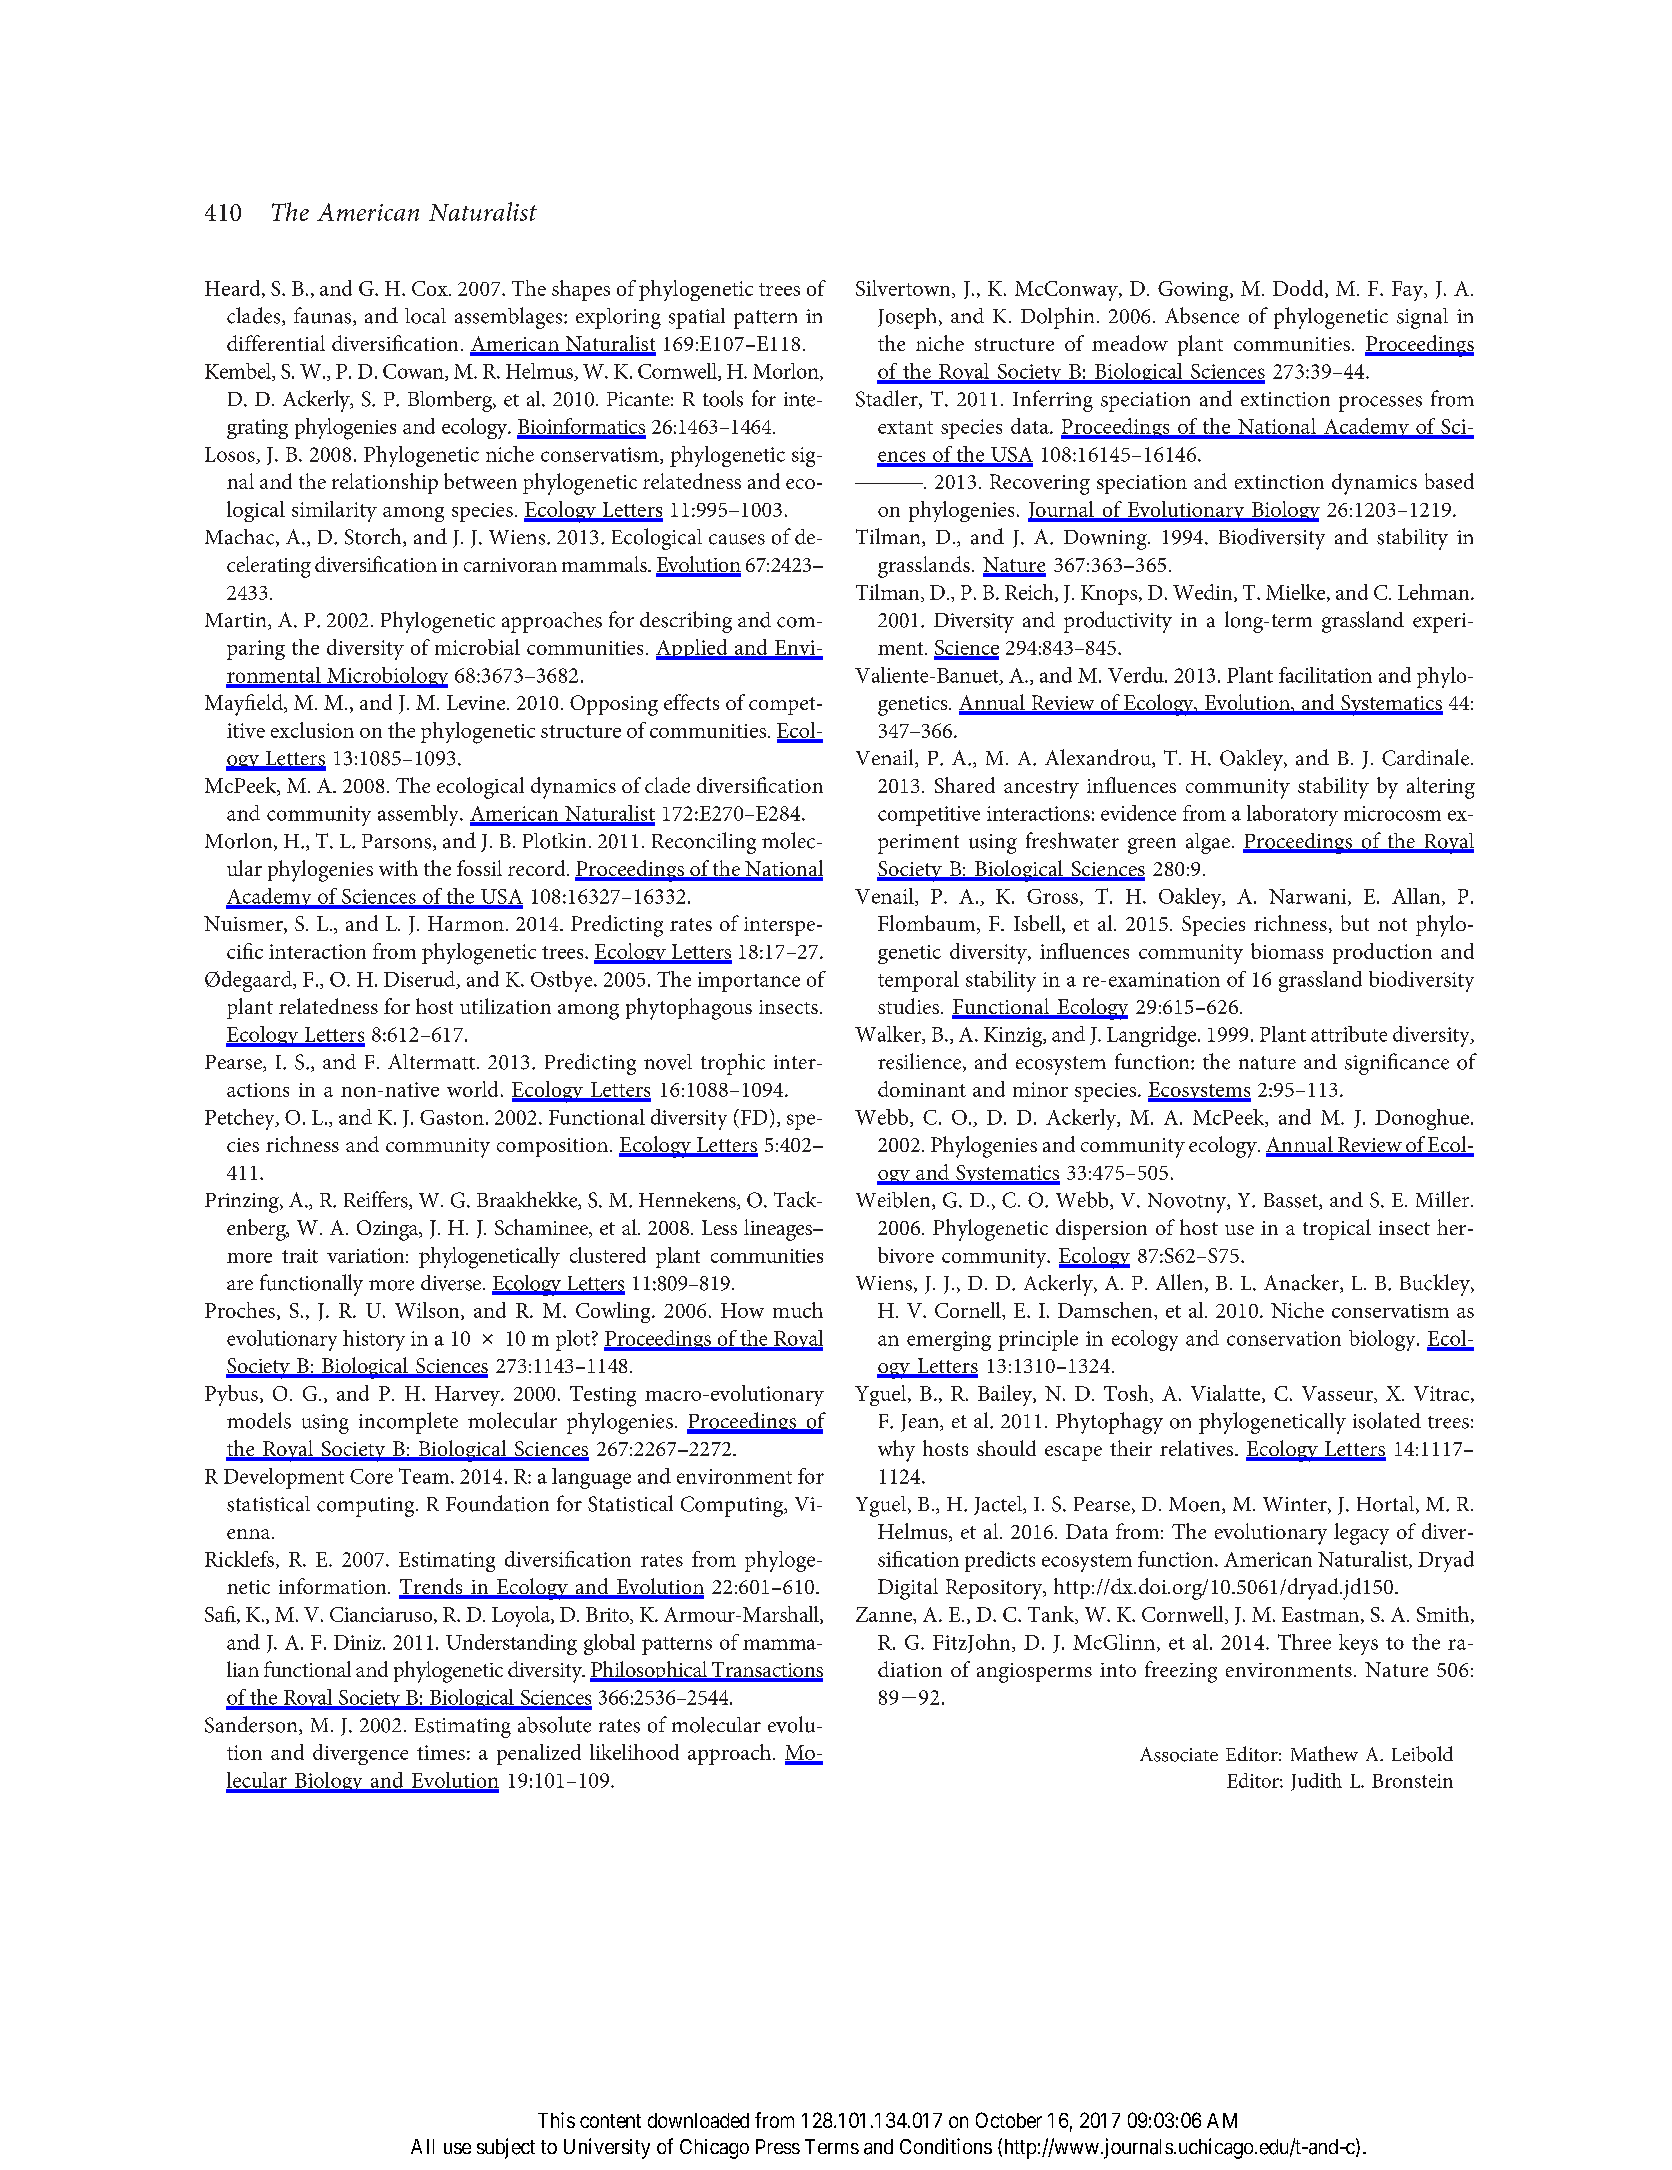 The image size is (1672, 2170). Describe the element at coordinates (506, 2148) in the screenshot. I see `subject` at that location.
